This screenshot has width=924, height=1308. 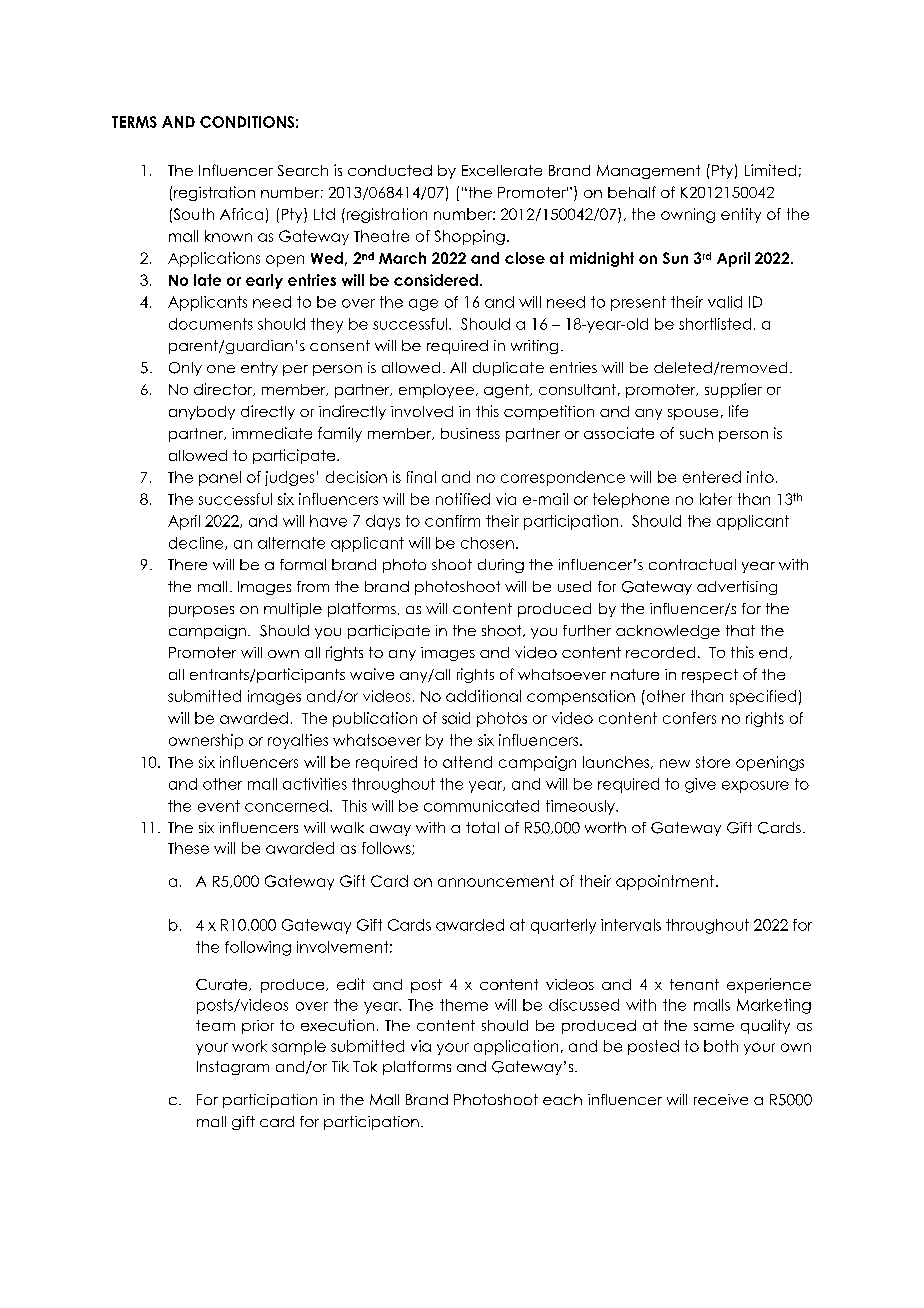 What do you see at coordinates (134, 122) in the screenshot?
I see `TERMS` at bounding box center [134, 122].
